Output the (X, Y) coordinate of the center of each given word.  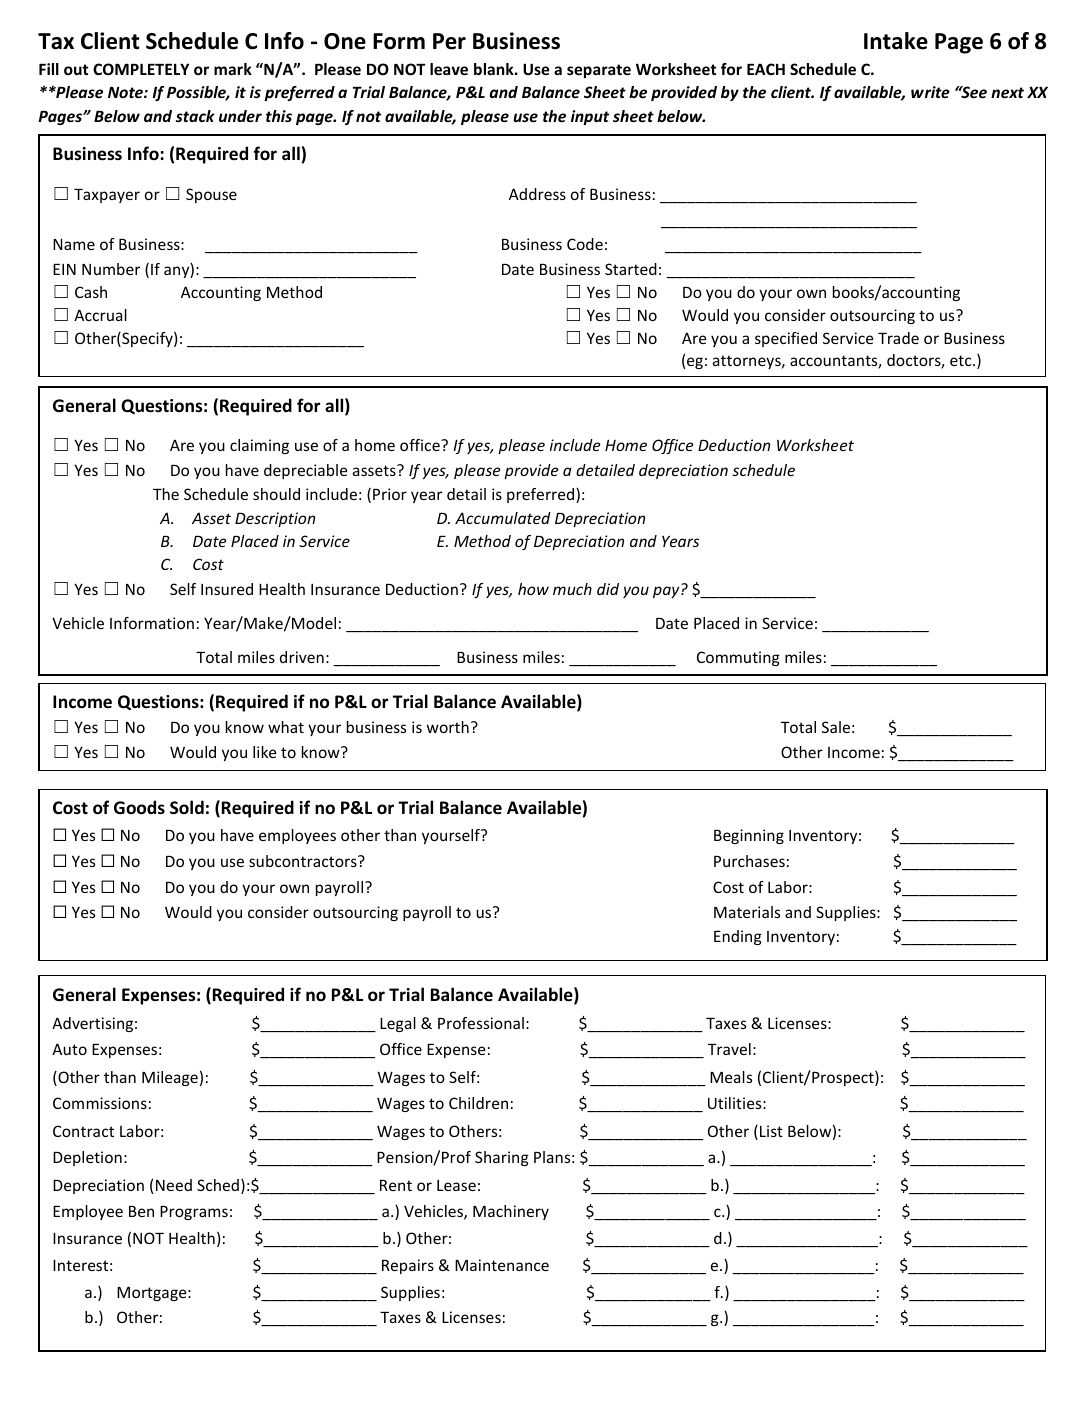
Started (631, 269)
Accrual (100, 315)
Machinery (511, 1212)
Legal (398, 1024)
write (930, 92)
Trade (898, 338)
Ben (141, 1211)
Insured (227, 589)
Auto (69, 1049)
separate (599, 71)
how (533, 589)
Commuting (738, 658)
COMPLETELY (141, 69)
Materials (747, 912)
